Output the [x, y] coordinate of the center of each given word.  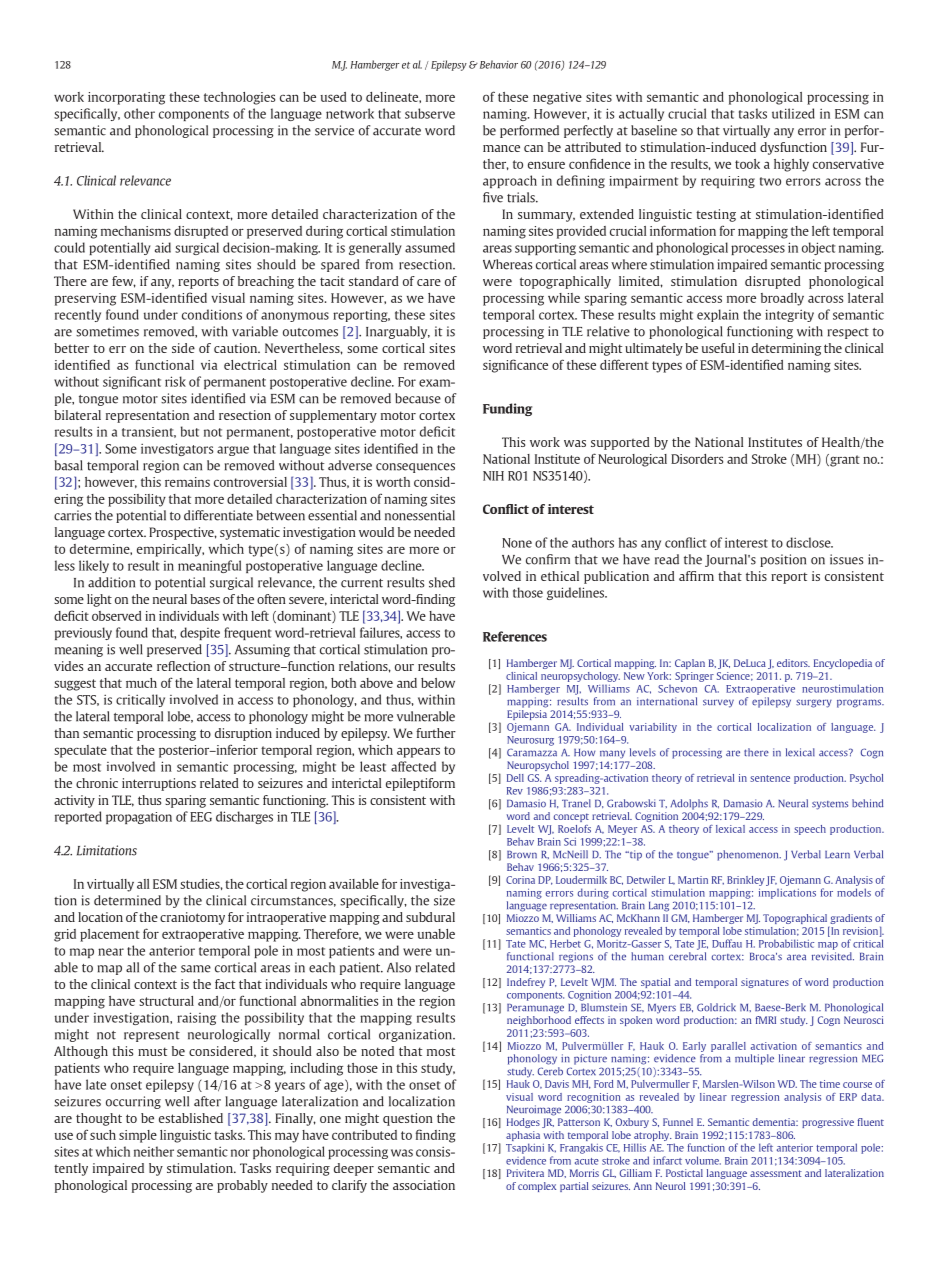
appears [418, 752]
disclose [809, 542]
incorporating [126, 98]
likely [94, 566]
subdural [430, 917]
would [376, 532]
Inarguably [398, 332]
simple [138, 1136]
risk [175, 381]
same [196, 969]
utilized [793, 113]
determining [786, 349]
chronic [97, 783]
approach [510, 181]
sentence [770, 778]
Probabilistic [786, 943]
